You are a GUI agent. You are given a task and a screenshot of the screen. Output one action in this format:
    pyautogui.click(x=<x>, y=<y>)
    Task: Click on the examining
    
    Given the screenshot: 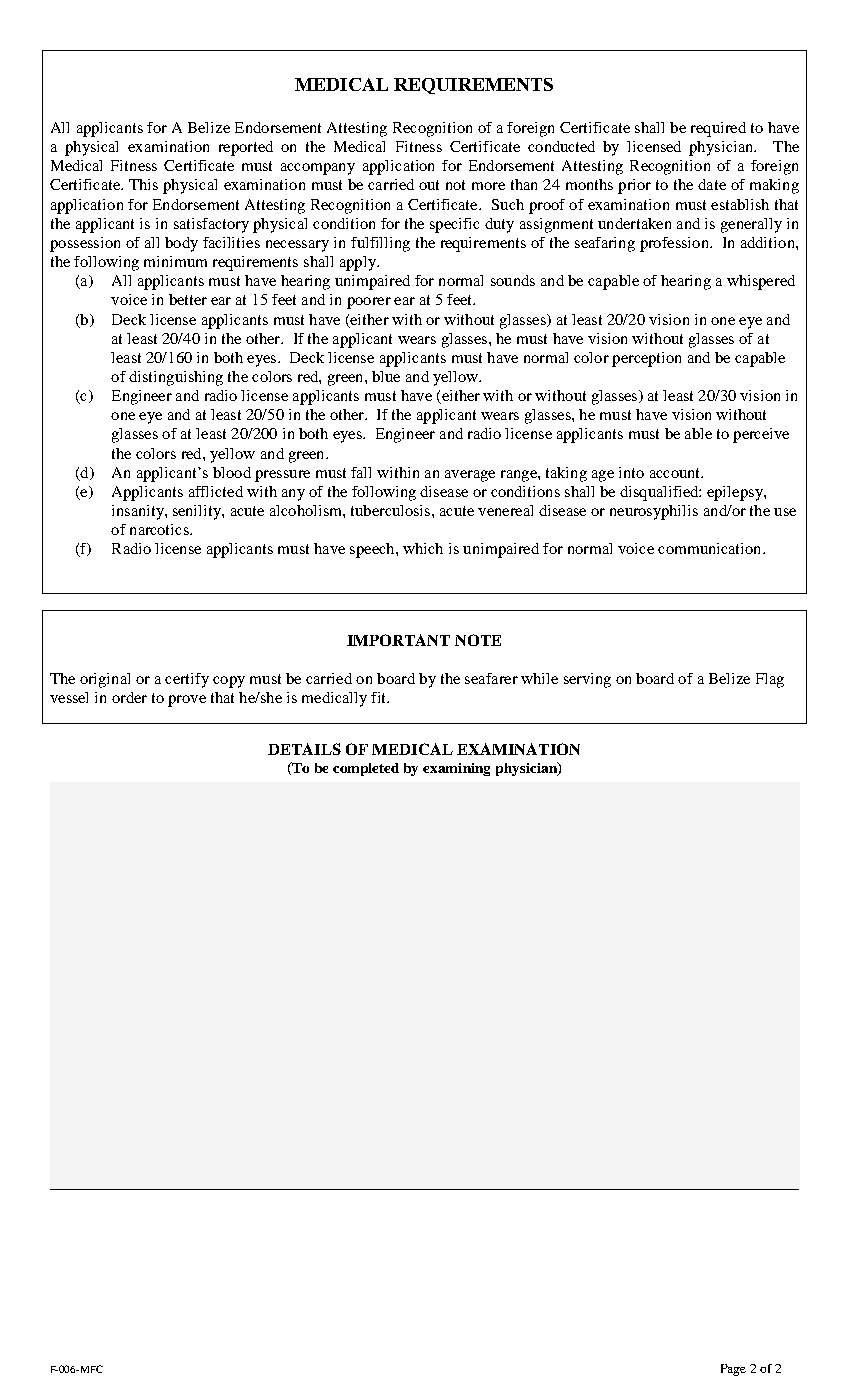 What is the action you would take?
    pyautogui.click(x=456, y=769)
